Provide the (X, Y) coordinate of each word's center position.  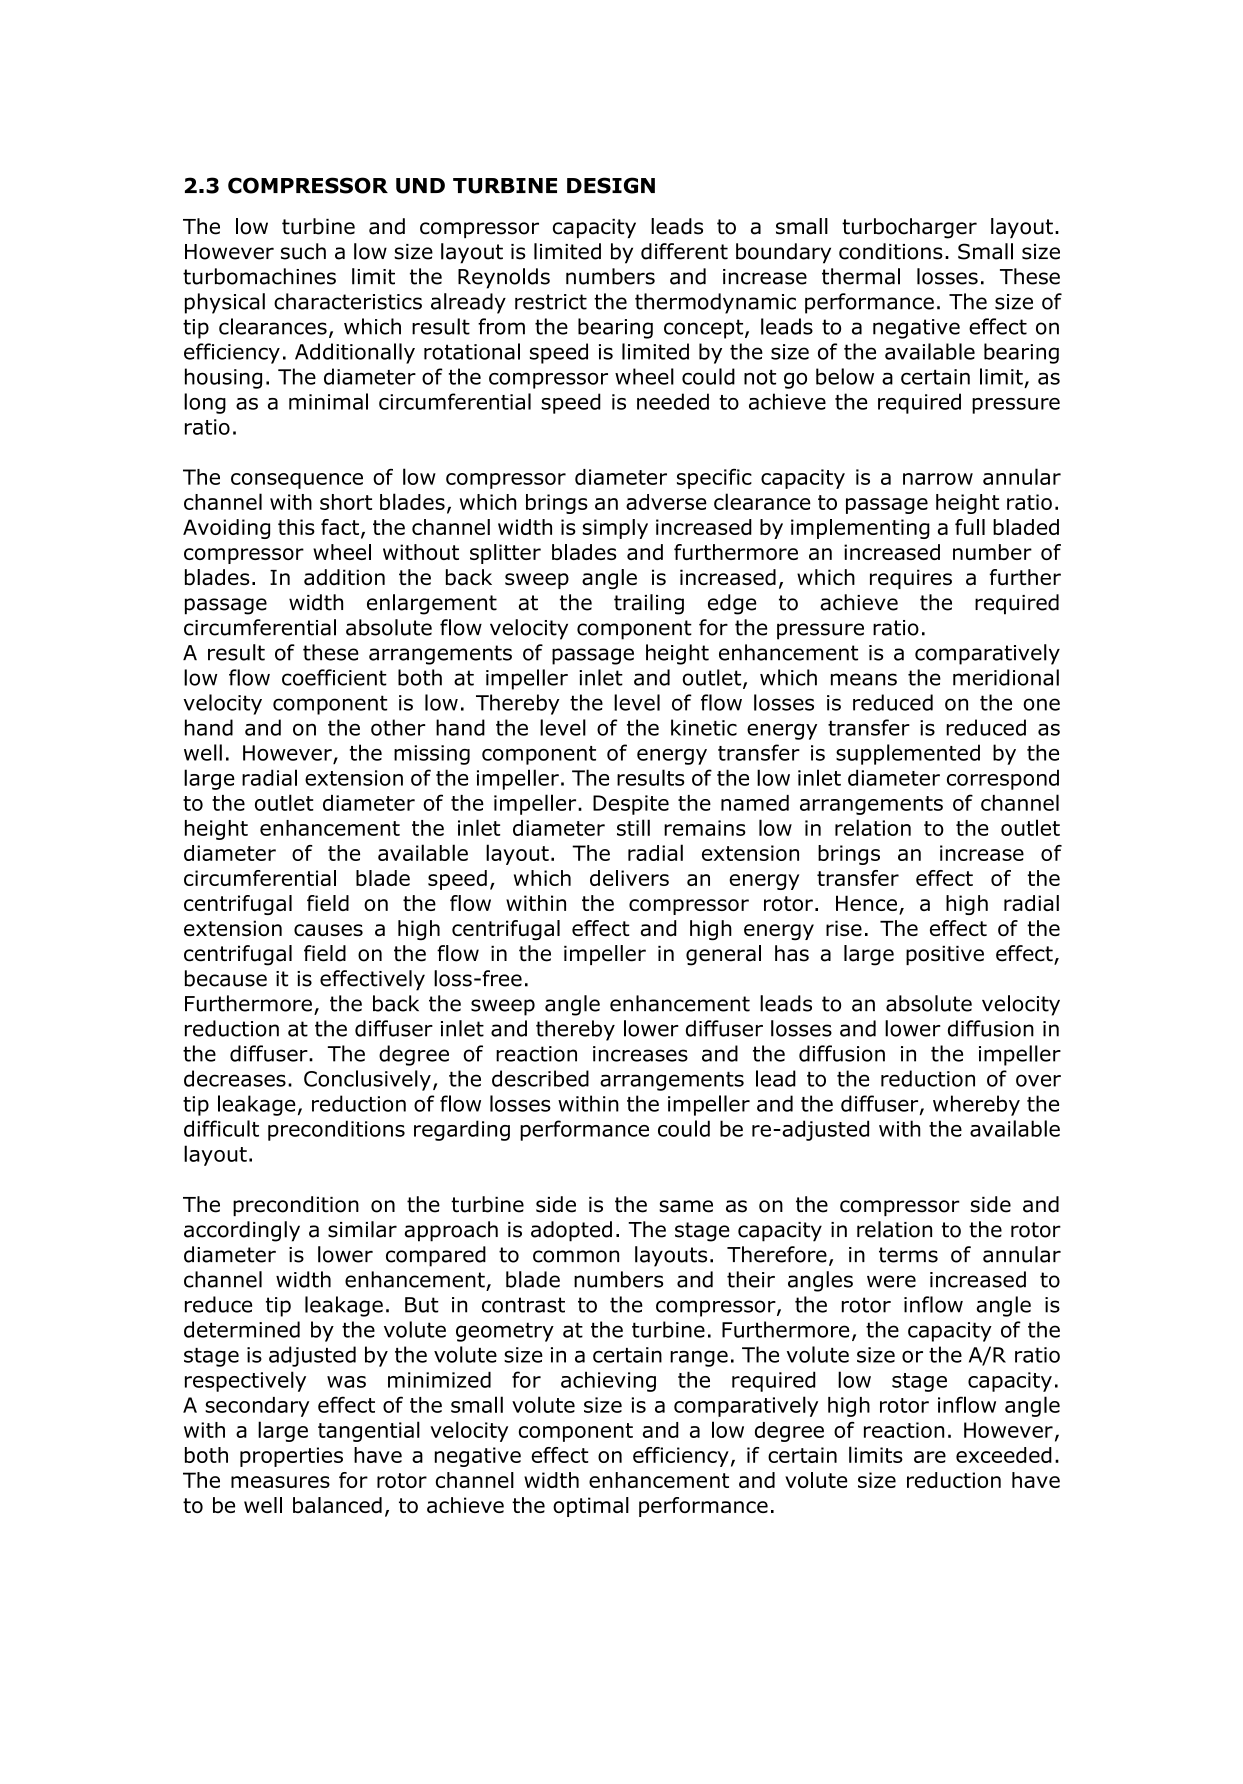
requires (911, 579)
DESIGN (611, 185)
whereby (976, 1105)
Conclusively (367, 1080)
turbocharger (909, 228)
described (540, 1078)
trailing (649, 604)
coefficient (334, 677)
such (303, 251)
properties (291, 1457)
